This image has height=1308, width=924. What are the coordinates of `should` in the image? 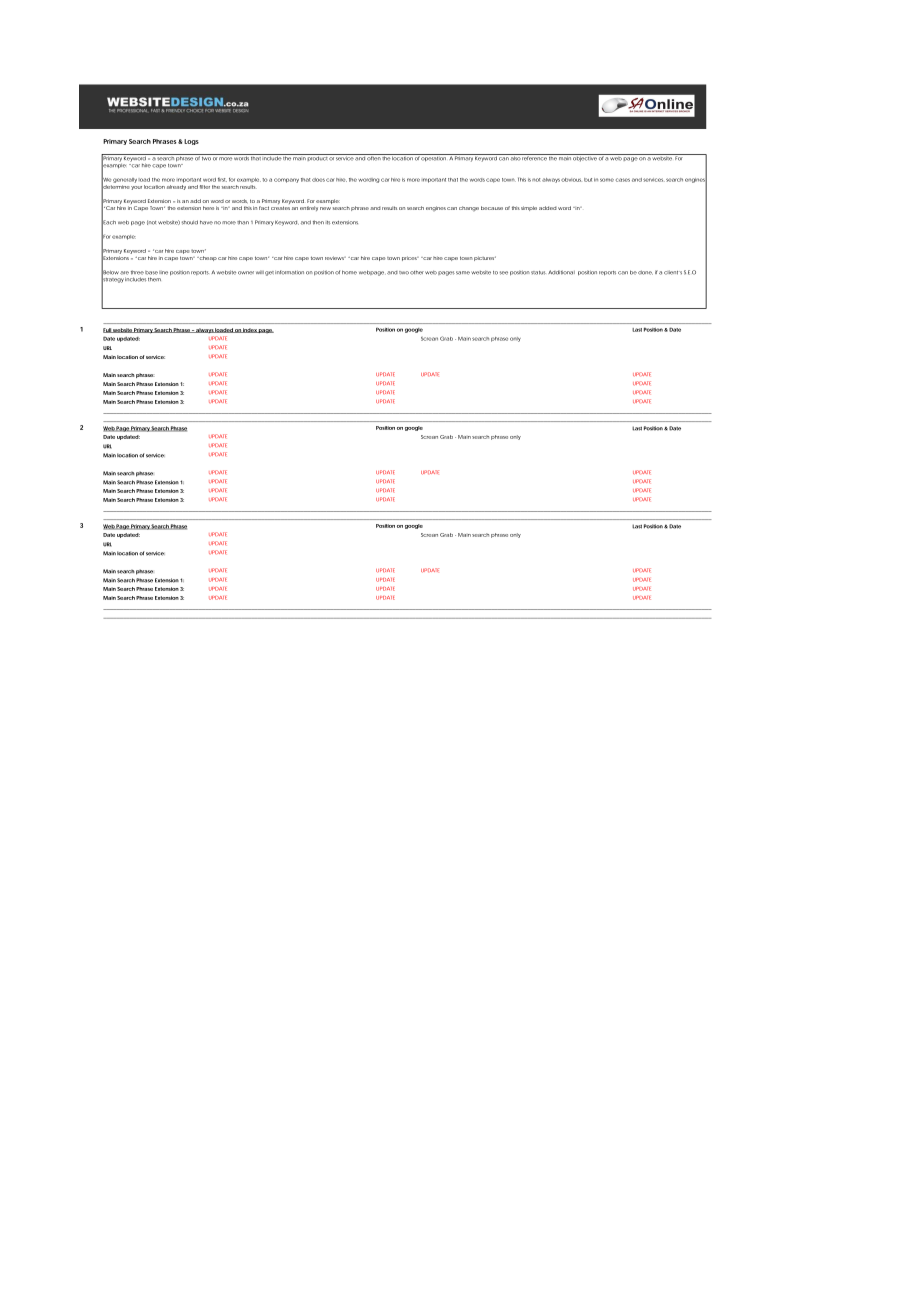 It's located at (190, 222).
